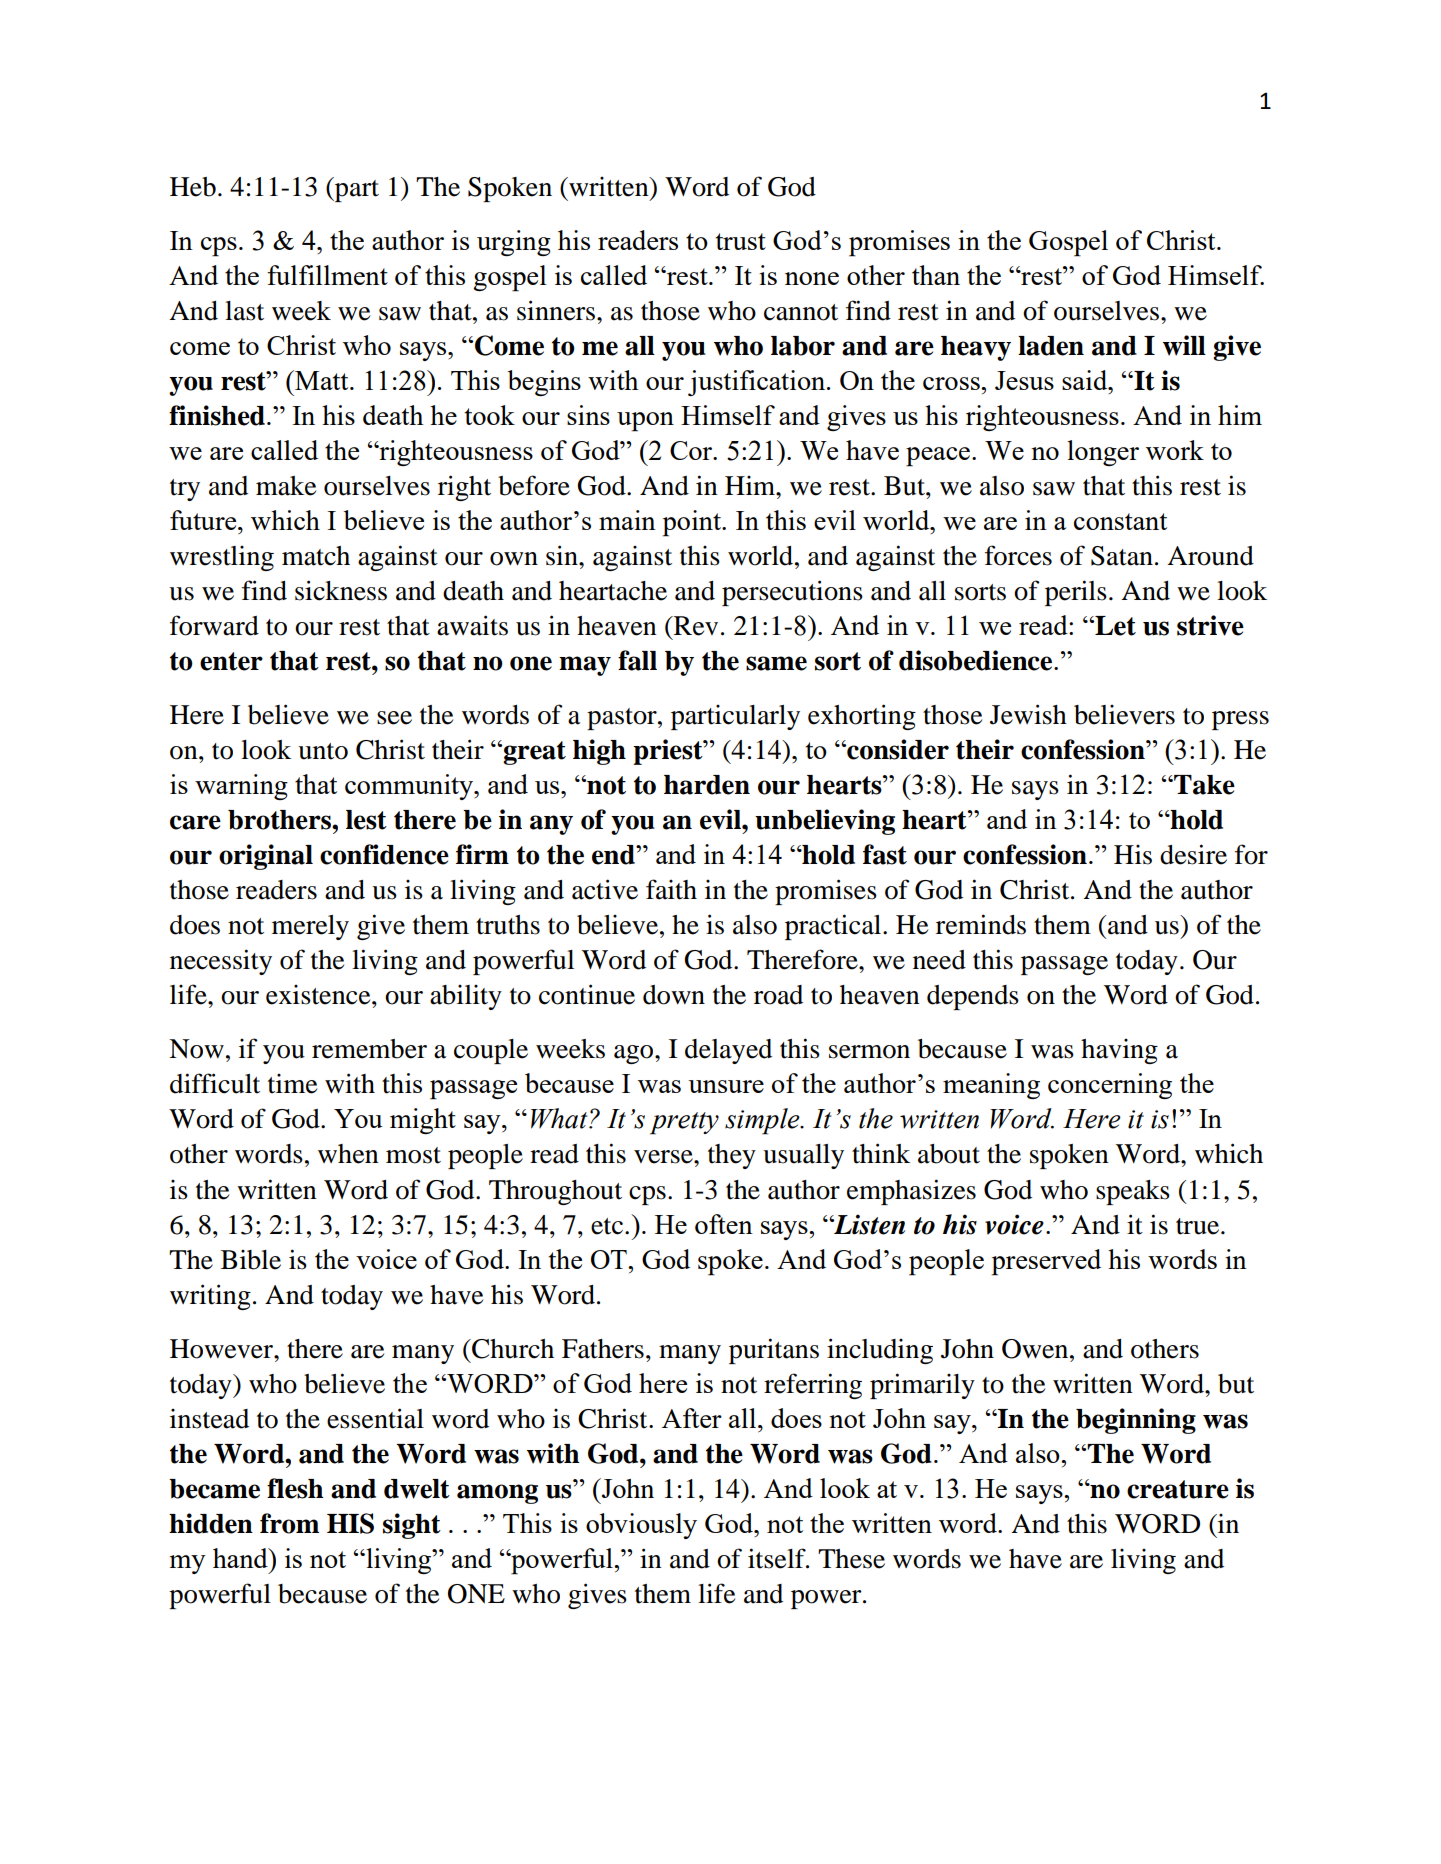 Image resolution: width=1441 pixels, height=1864 pixels. Describe the element at coordinates (936, 275) in the page. I see `than` at that location.
